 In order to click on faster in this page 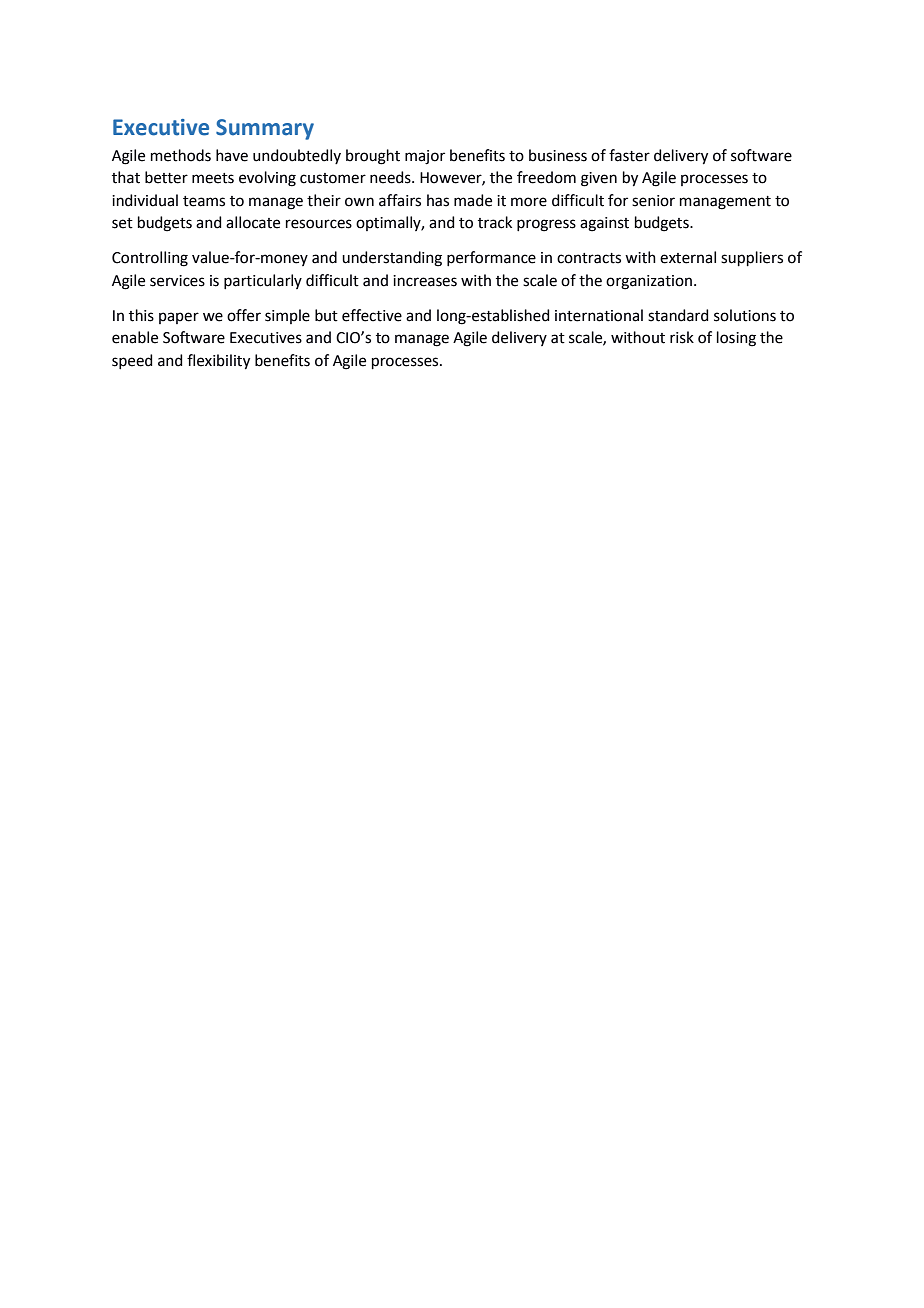, I will do `click(629, 155)`.
